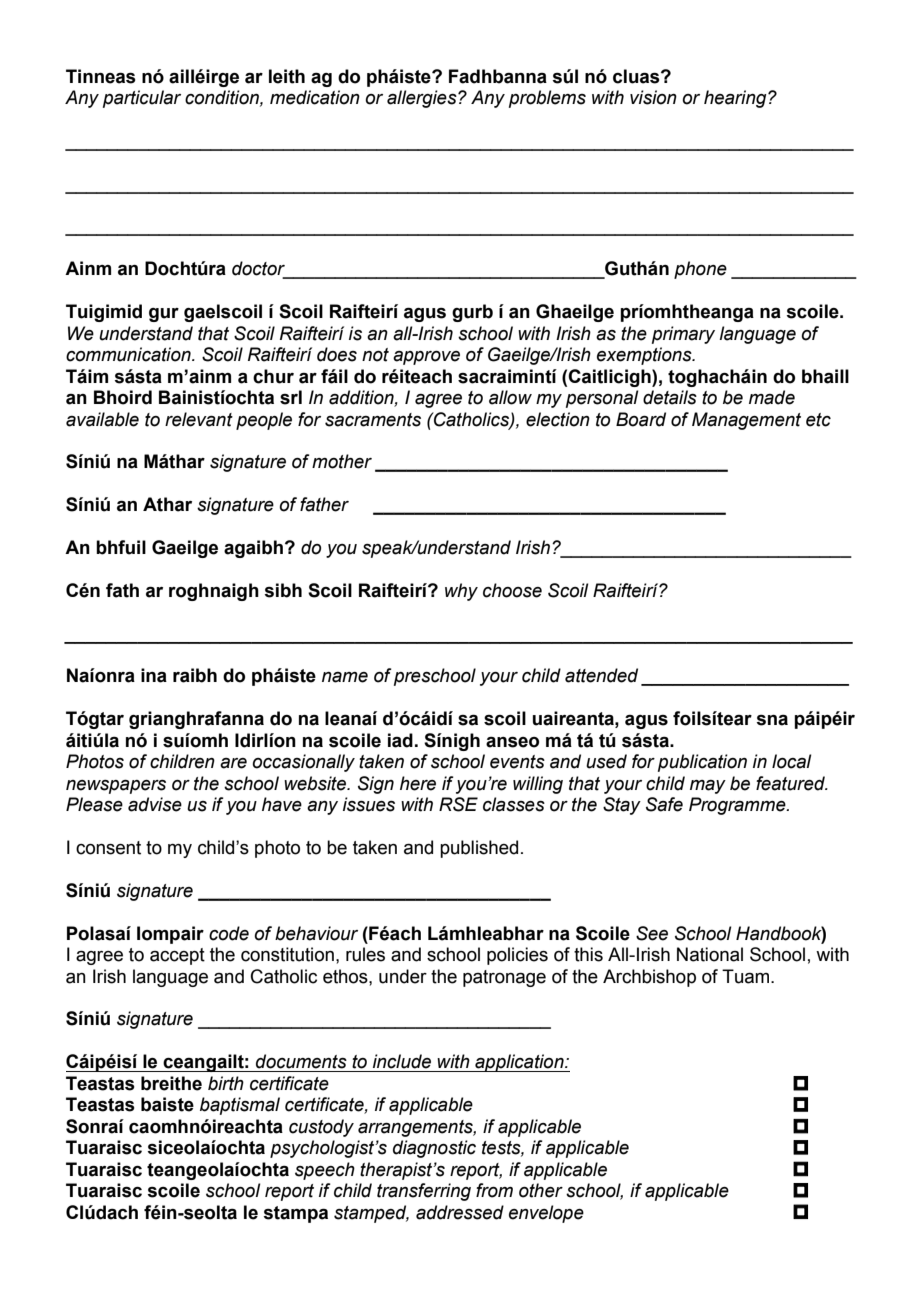 The height and width of the screenshot is (1308, 924). What do you see at coordinates (601, 675) in the screenshot?
I see `attended` at bounding box center [601, 675].
